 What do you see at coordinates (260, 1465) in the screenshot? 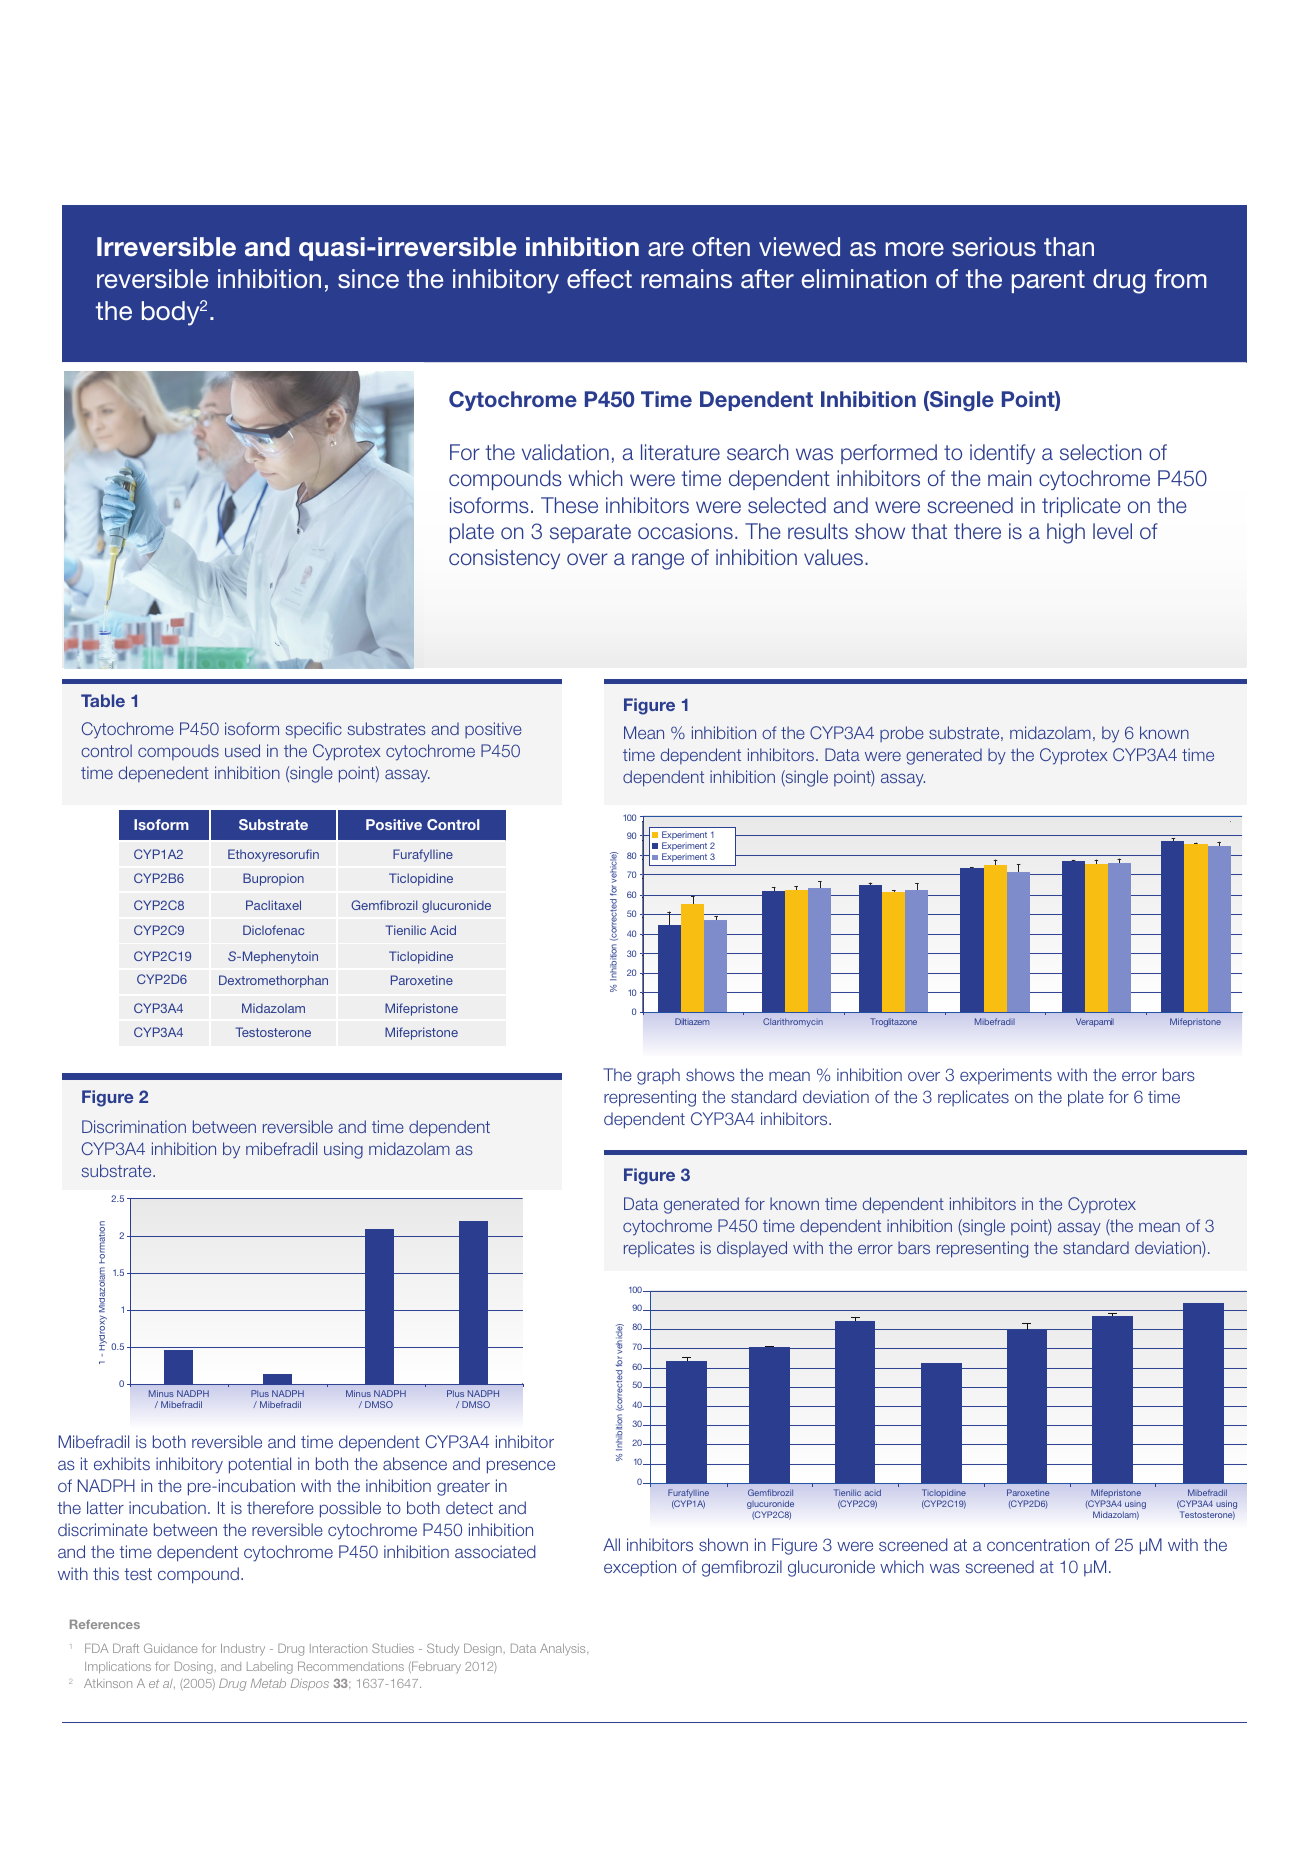
I see `potential` at bounding box center [260, 1465].
